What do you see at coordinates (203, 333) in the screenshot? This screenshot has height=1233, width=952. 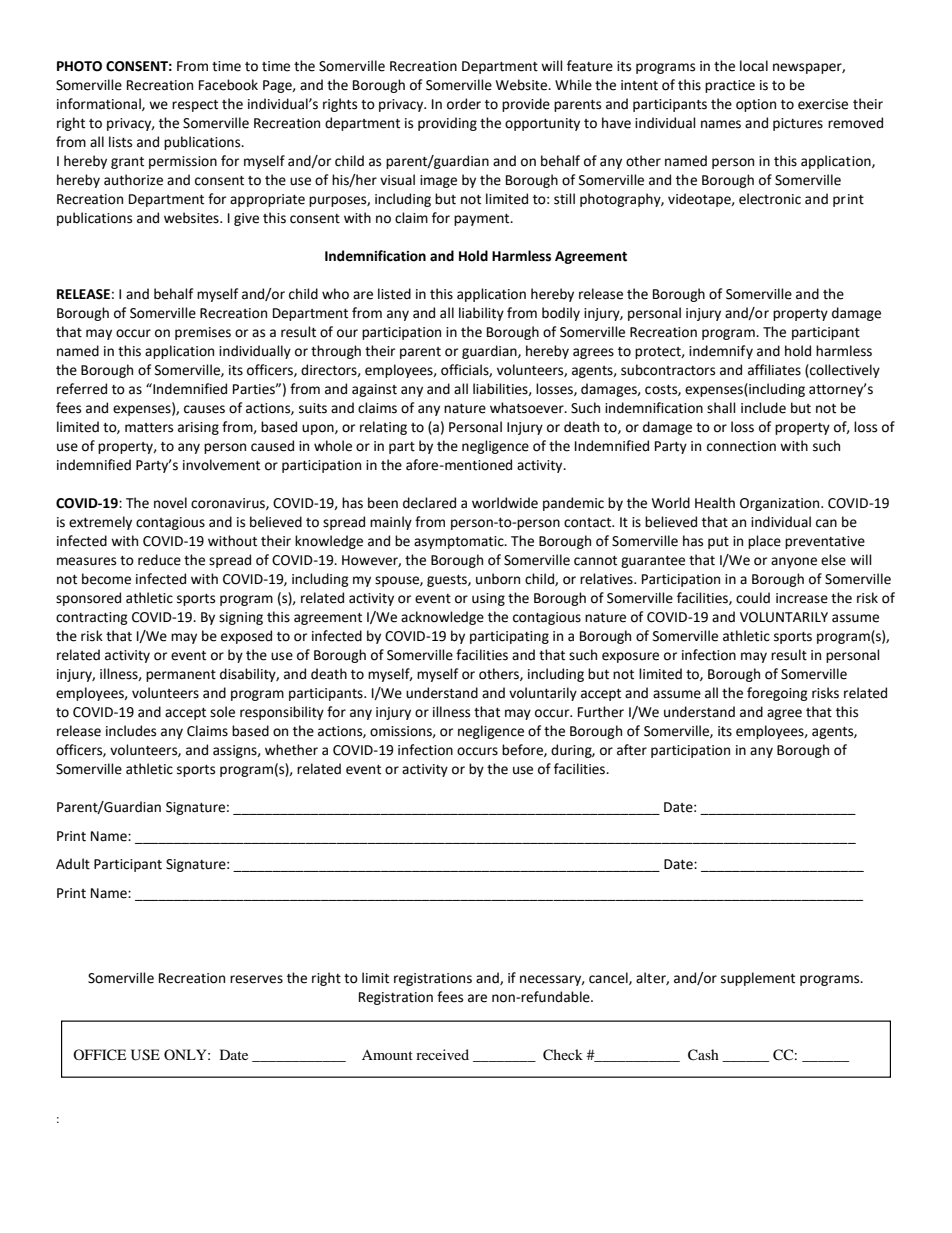 I see `premises` at bounding box center [203, 333].
